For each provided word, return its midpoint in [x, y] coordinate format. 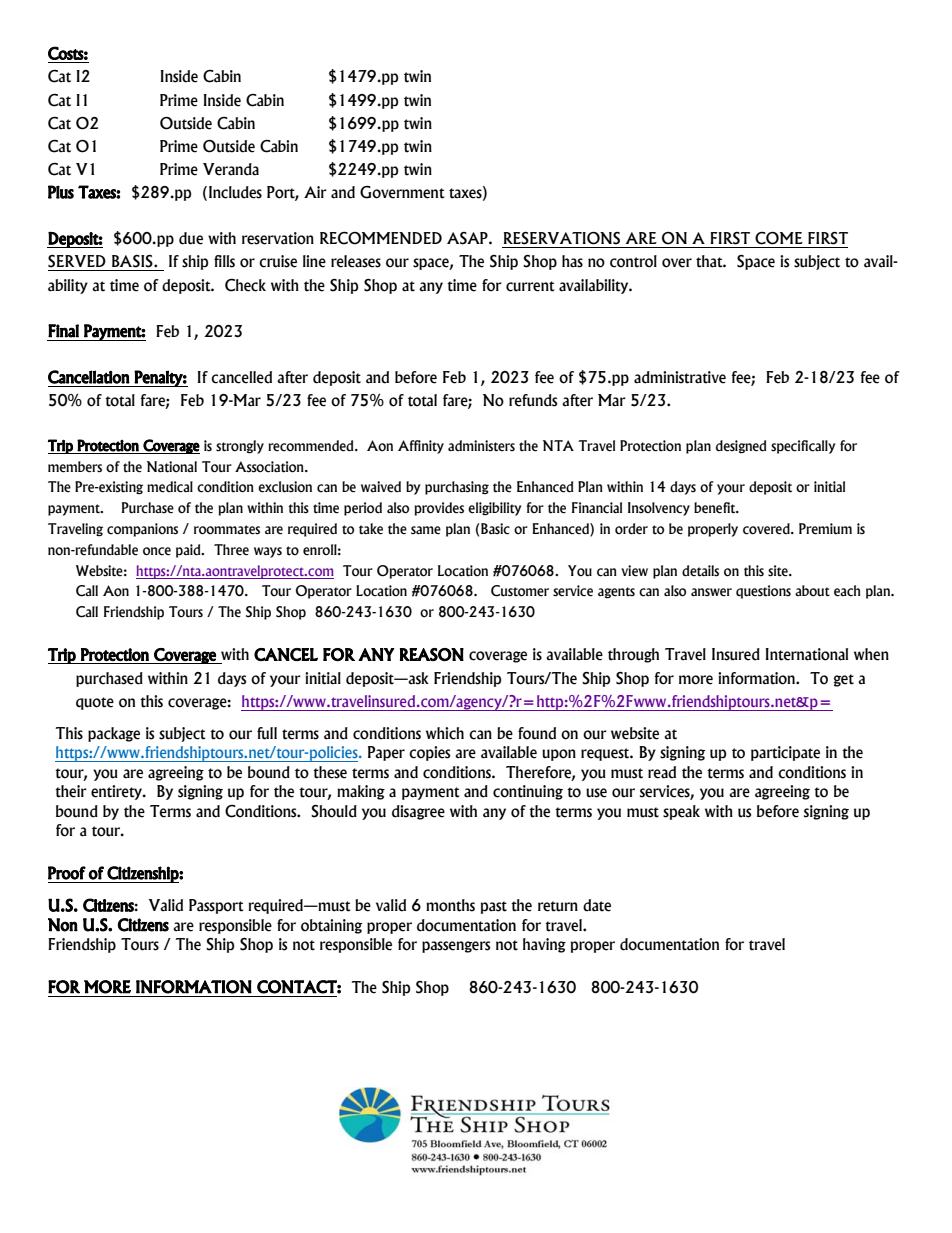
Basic [494, 529]
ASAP [468, 238]
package [114, 734]
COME [779, 238]
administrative [680, 377]
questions [763, 592]
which [445, 733]
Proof [67, 873]
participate [785, 753]
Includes [235, 192]
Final [63, 331]
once [157, 551]
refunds [533, 400]
